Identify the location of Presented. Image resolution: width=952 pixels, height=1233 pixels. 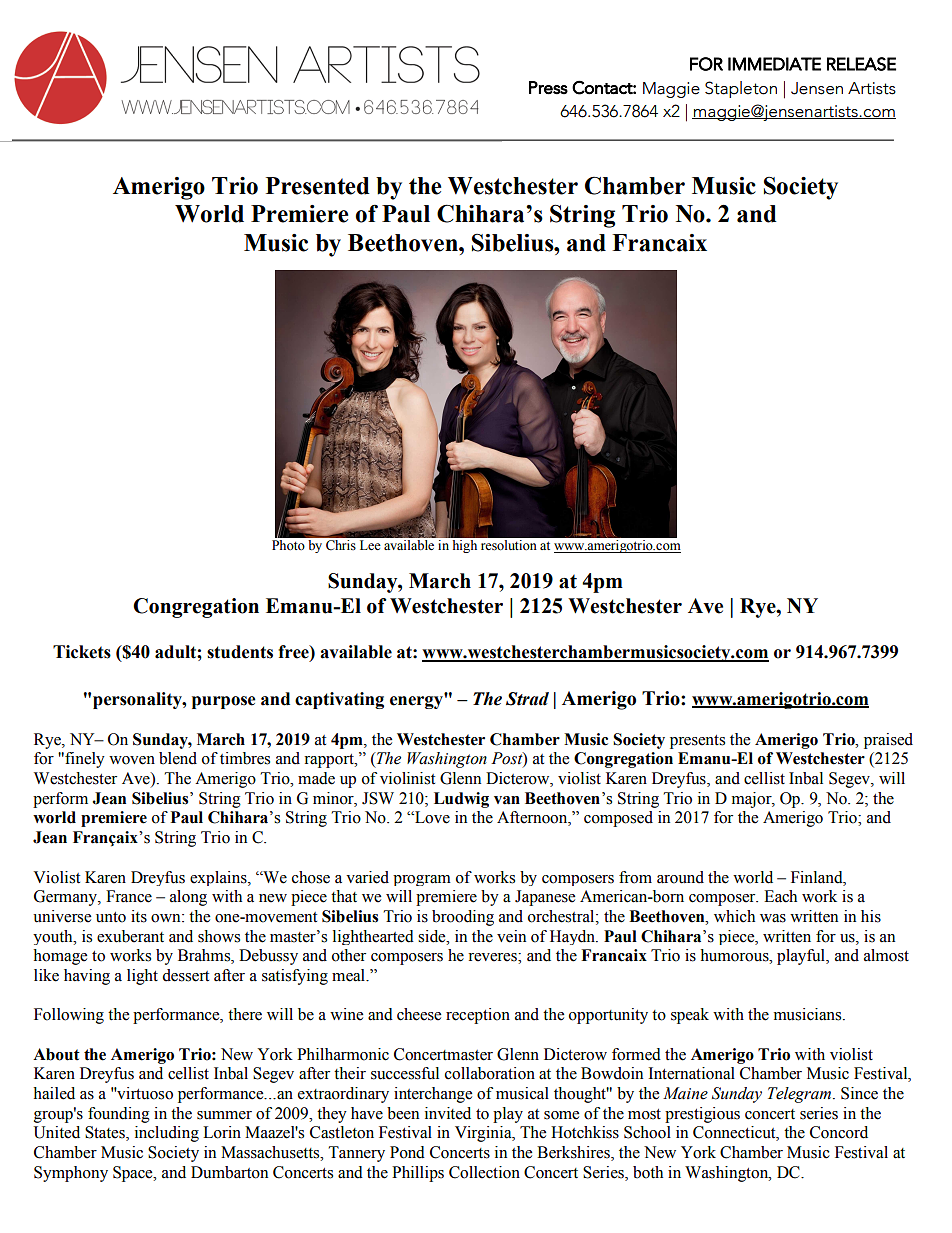
(317, 186).
